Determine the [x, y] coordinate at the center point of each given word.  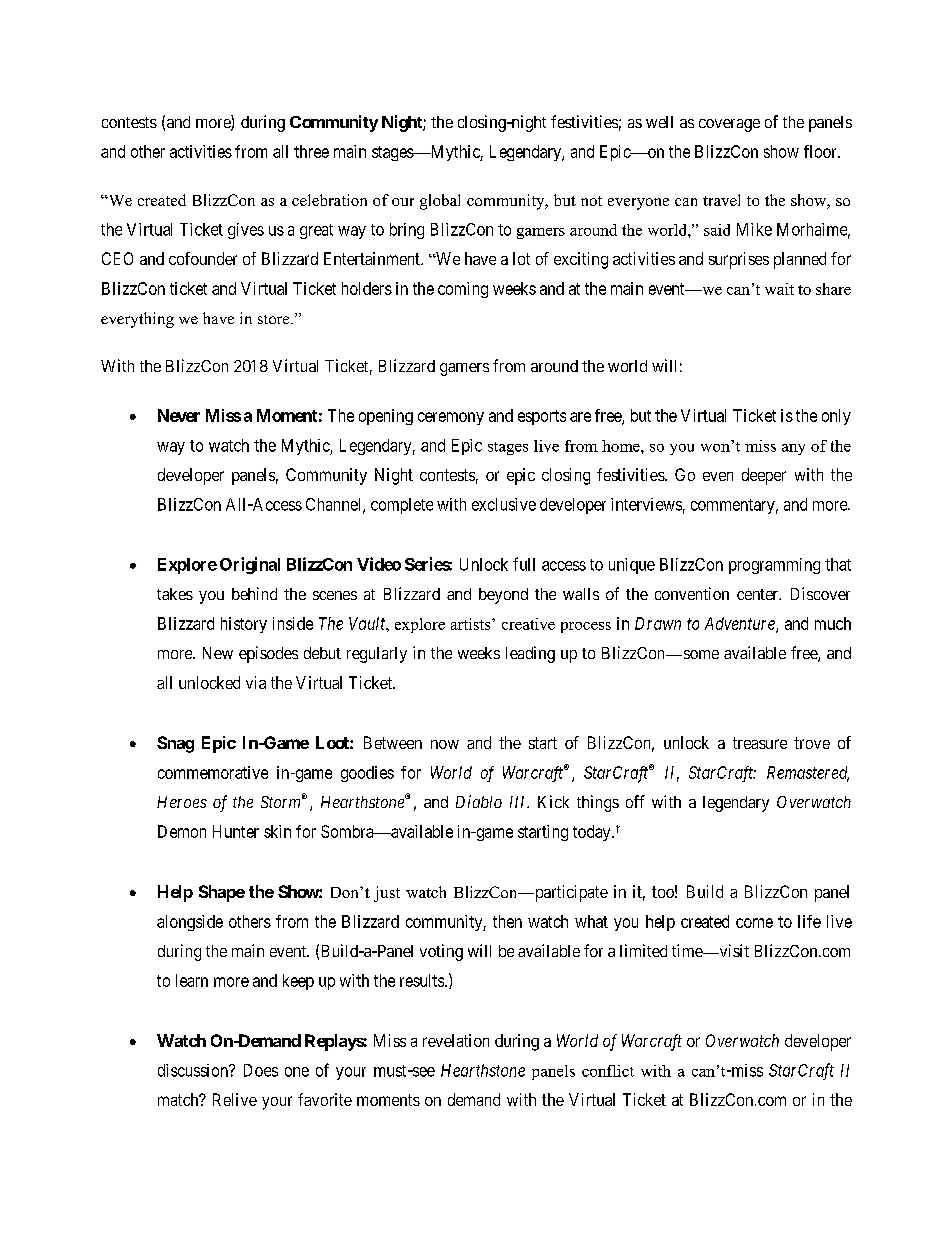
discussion [194, 1070]
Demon [182, 831]
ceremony [451, 418]
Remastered [808, 773]
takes [175, 594]
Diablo [479, 801]
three [311, 151]
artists [472, 624]
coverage [729, 125]
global [440, 202]
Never [179, 415]
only [836, 417]
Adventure [741, 625]
